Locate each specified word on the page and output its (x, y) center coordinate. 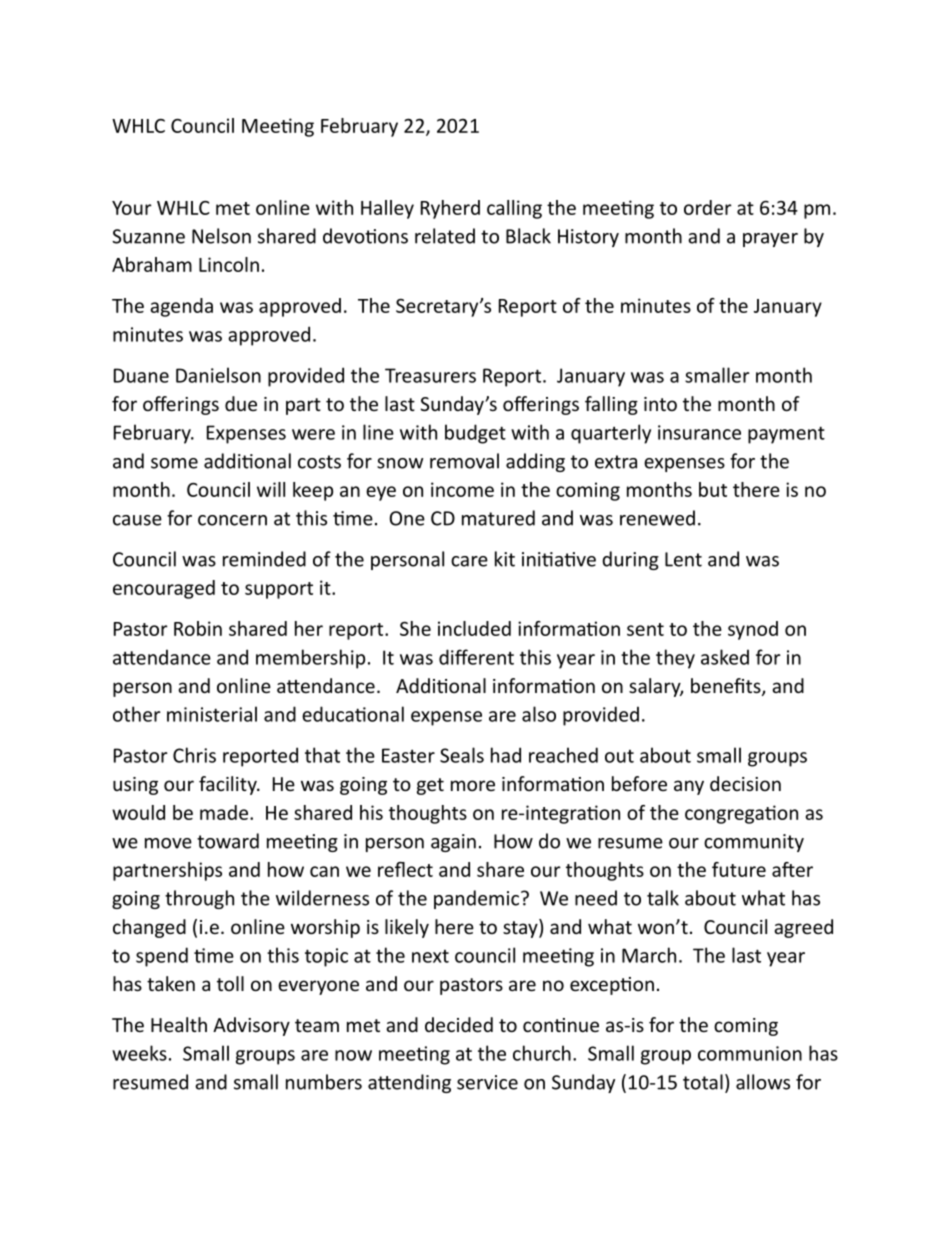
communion (750, 1053)
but (713, 489)
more (473, 785)
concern (232, 520)
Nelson (221, 236)
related (445, 236)
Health (179, 1024)
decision (745, 783)
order (708, 207)
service (487, 1082)
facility (229, 785)
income (462, 489)
